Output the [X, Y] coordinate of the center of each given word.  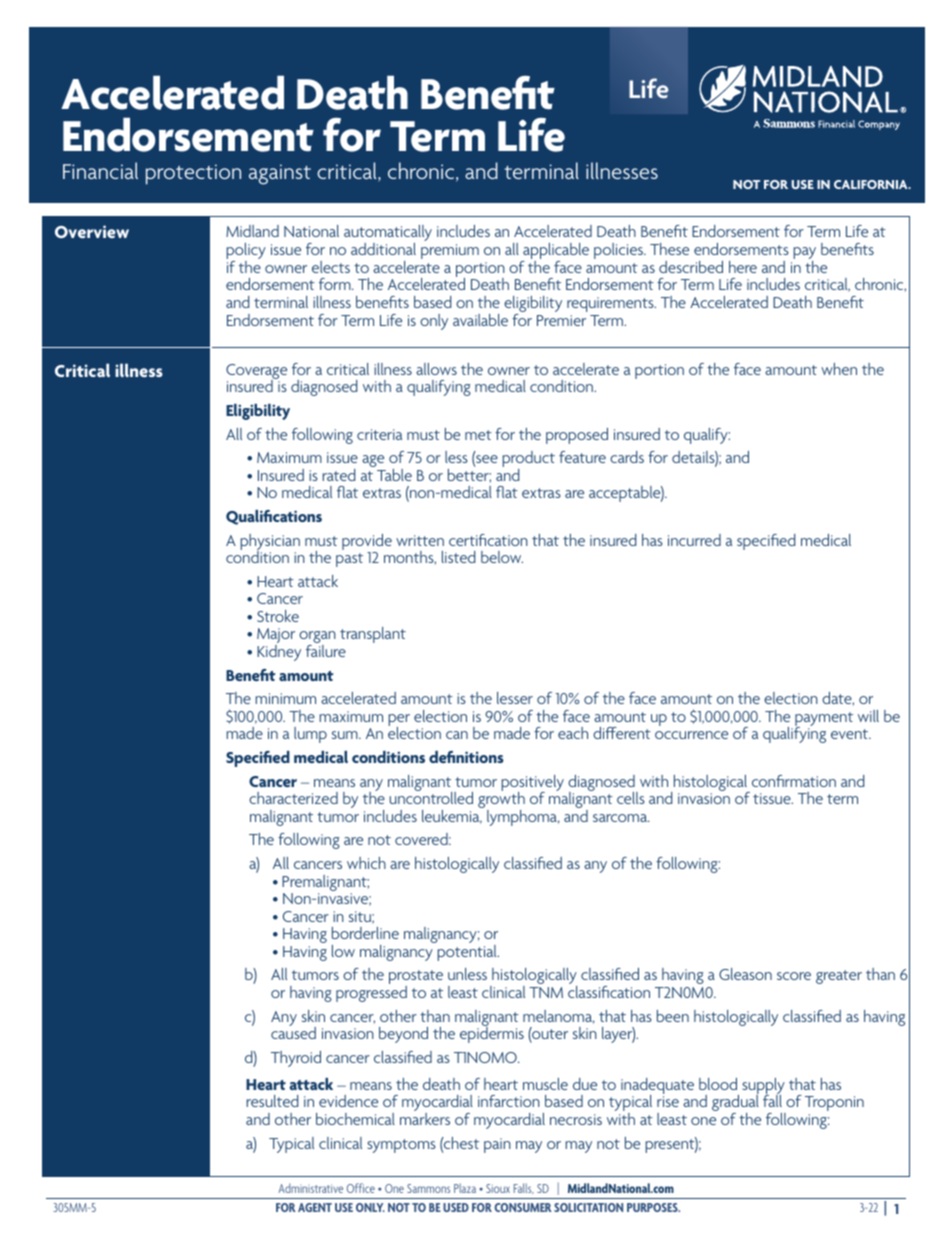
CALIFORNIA [872, 184]
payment [824, 720]
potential [468, 953]
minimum [285, 698]
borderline [365, 933]
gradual [735, 1103]
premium [450, 251]
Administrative [310, 1188]
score [794, 976]
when [839, 369]
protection [193, 174]
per [399, 721]
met [478, 435]
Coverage [256, 373]
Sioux [498, 1188]
